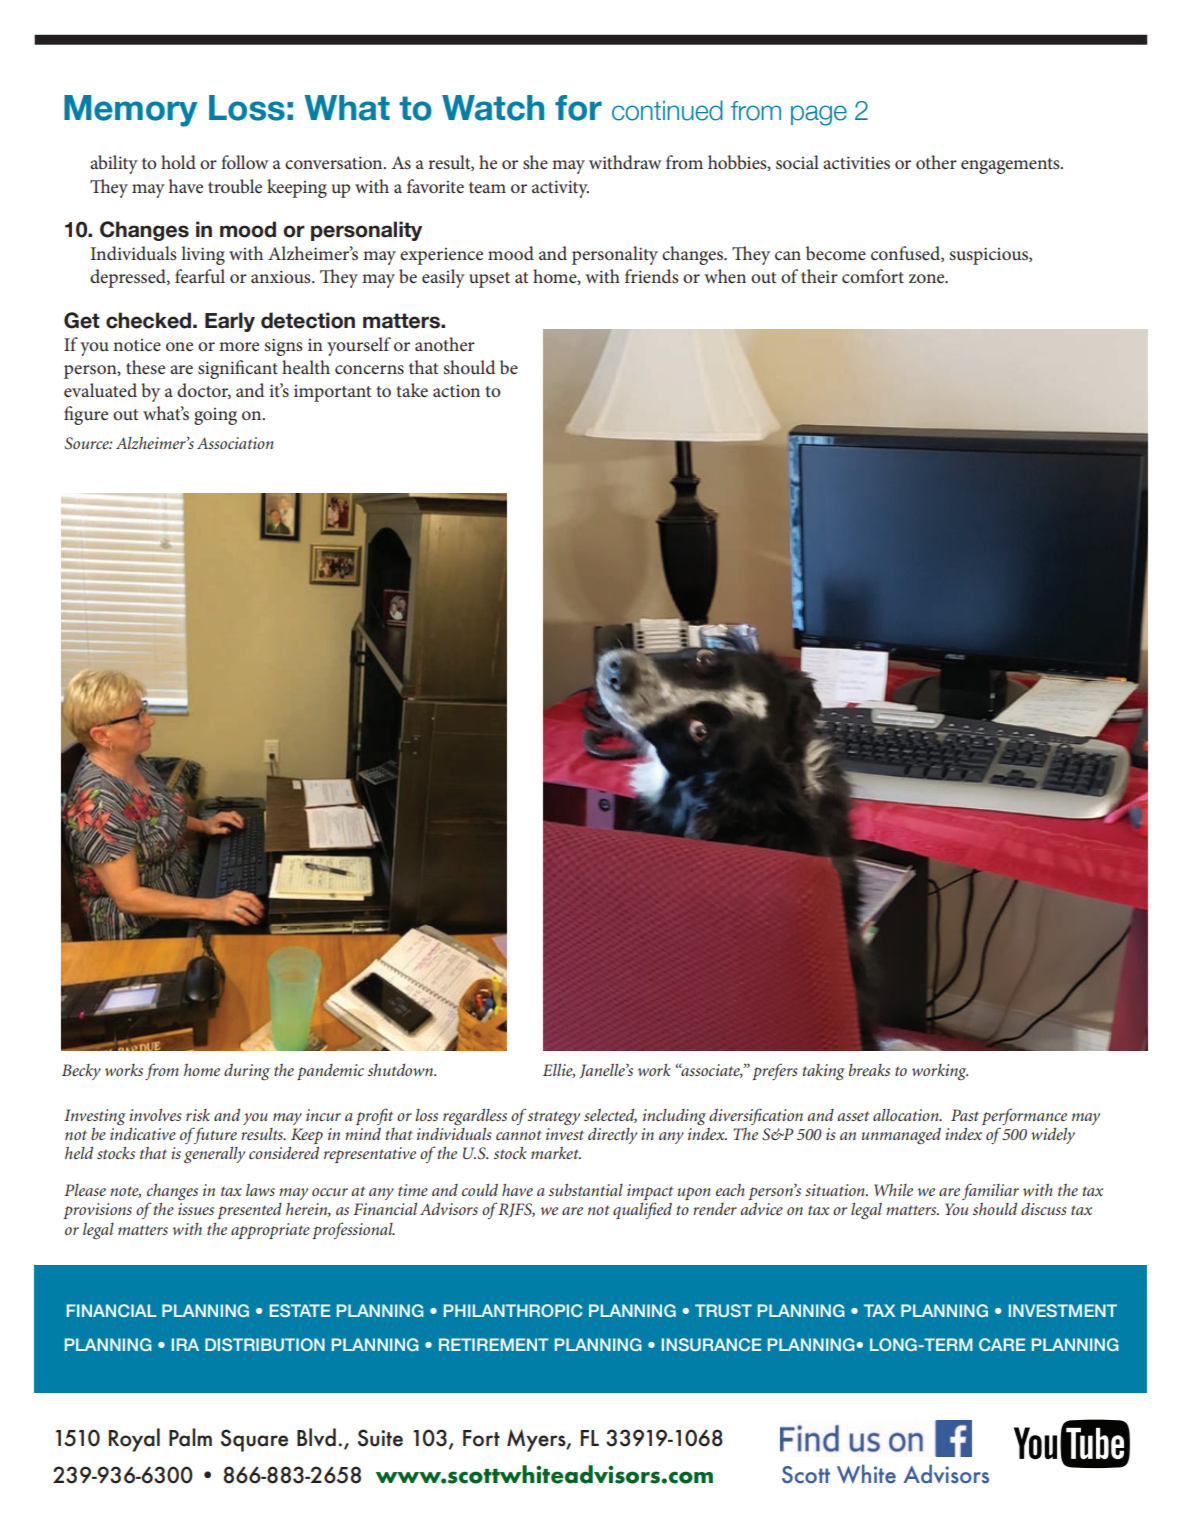  I want to click on she, so click(535, 162).
